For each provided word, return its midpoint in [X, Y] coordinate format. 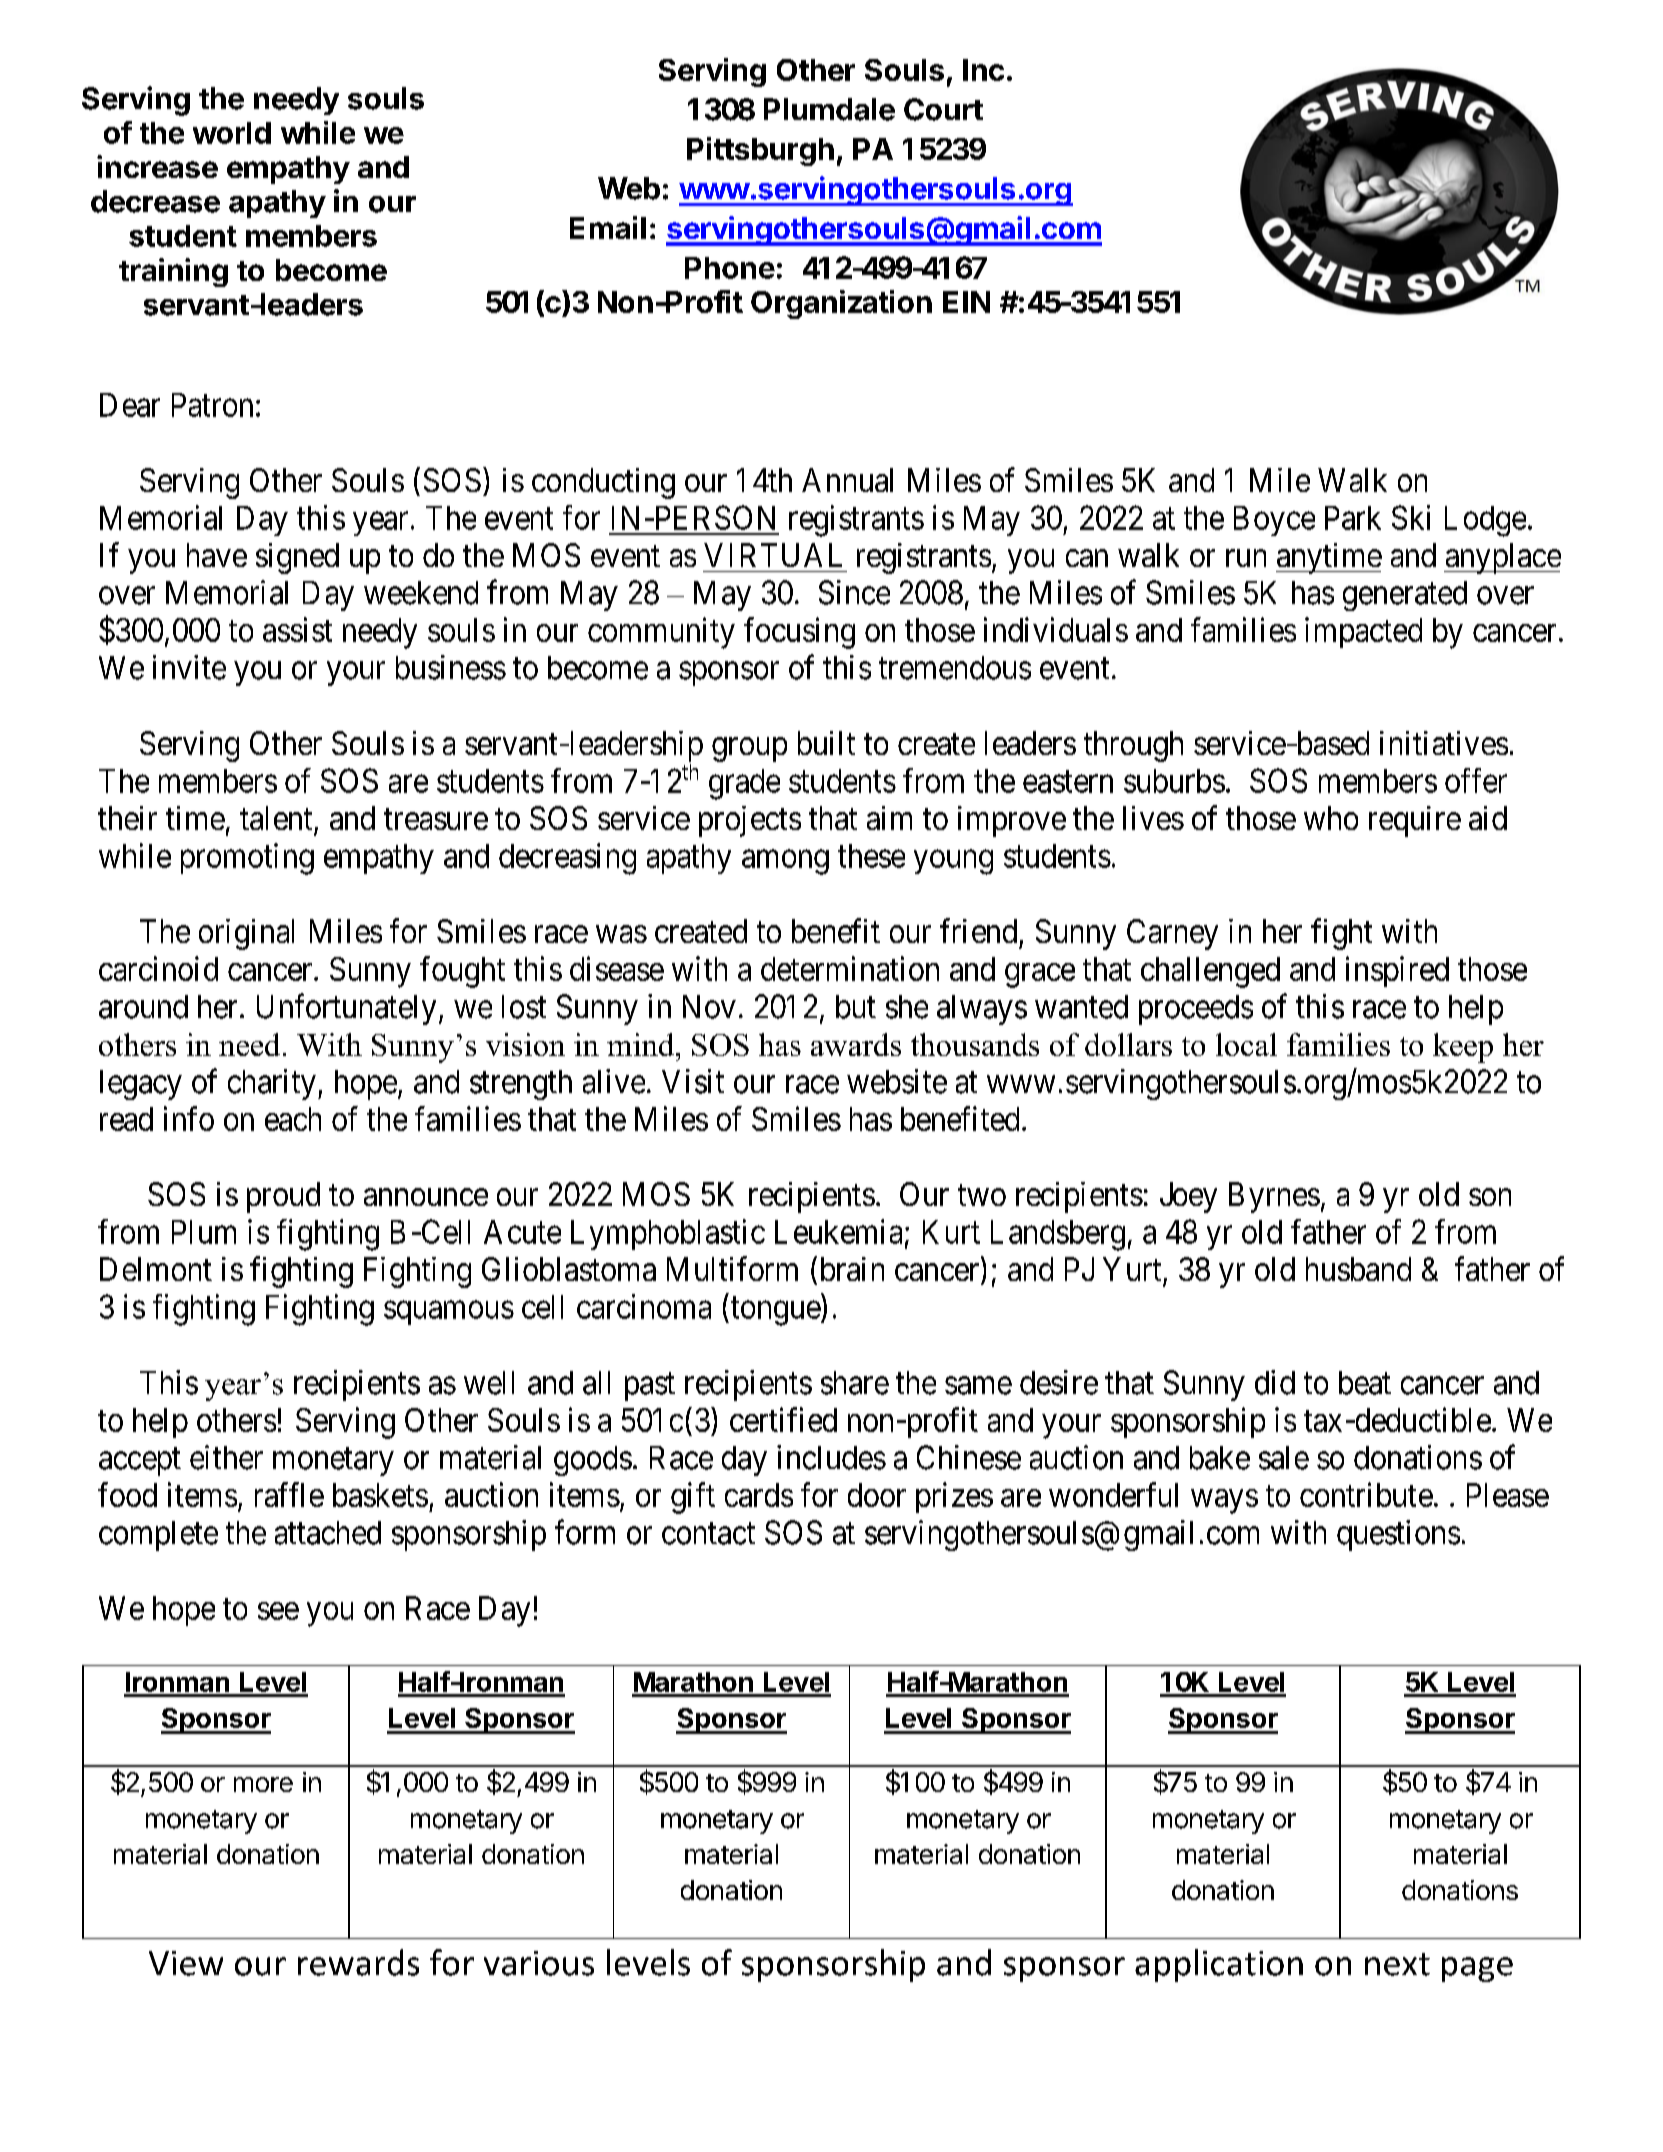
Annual [847, 480]
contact [708, 1534]
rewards [358, 1962]
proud [283, 1197]
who [1331, 818]
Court [943, 109]
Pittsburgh [760, 151]
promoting [247, 859]
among [785, 862]
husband [1358, 1269]
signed [297, 558]
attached [328, 1533]
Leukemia [838, 1231]
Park [1353, 518]
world [232, 133]
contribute [1366, 1494]
